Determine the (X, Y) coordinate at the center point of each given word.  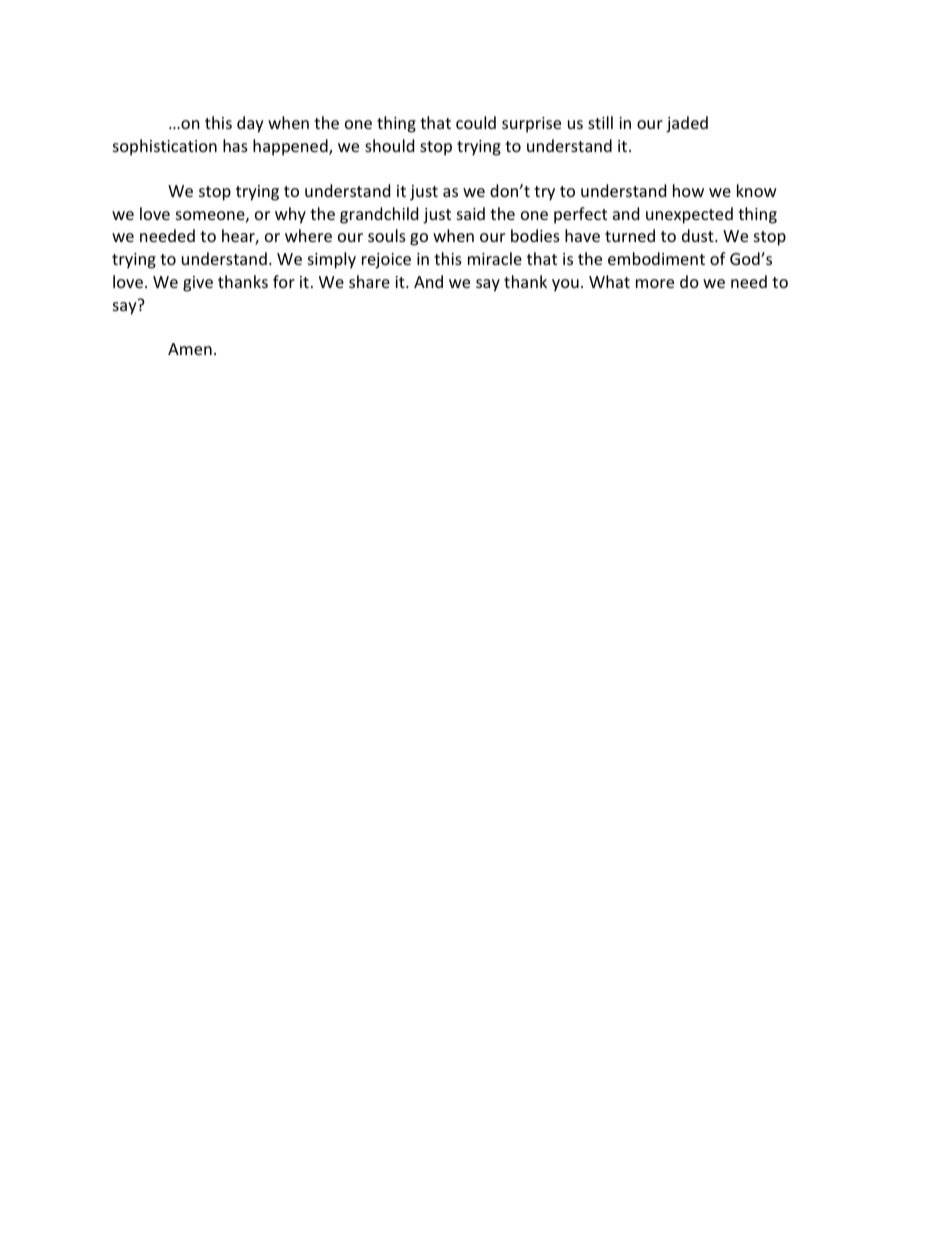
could (476, 122)
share (369, 281)
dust (699, 235)
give (198, 284)
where (308, 235)
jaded (687, 124)
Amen (190, 349)
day (250, 124)
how (688, 190)
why (290, 215)
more (655, 283)
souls (387, 235)
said (471, 213)
